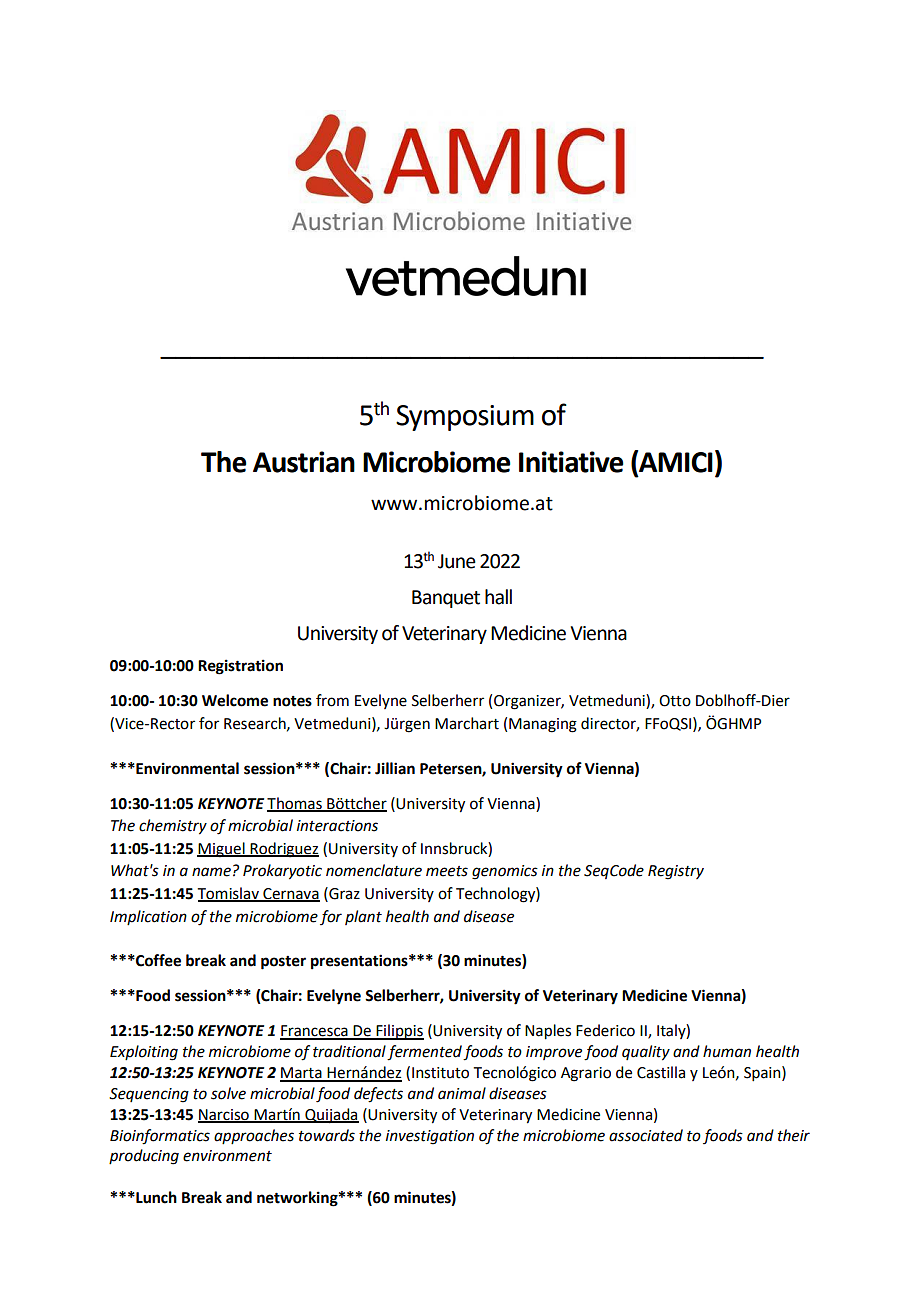 This screenshot has height=1308, width=924. I want to click on Welcome, so click(235, 700).
